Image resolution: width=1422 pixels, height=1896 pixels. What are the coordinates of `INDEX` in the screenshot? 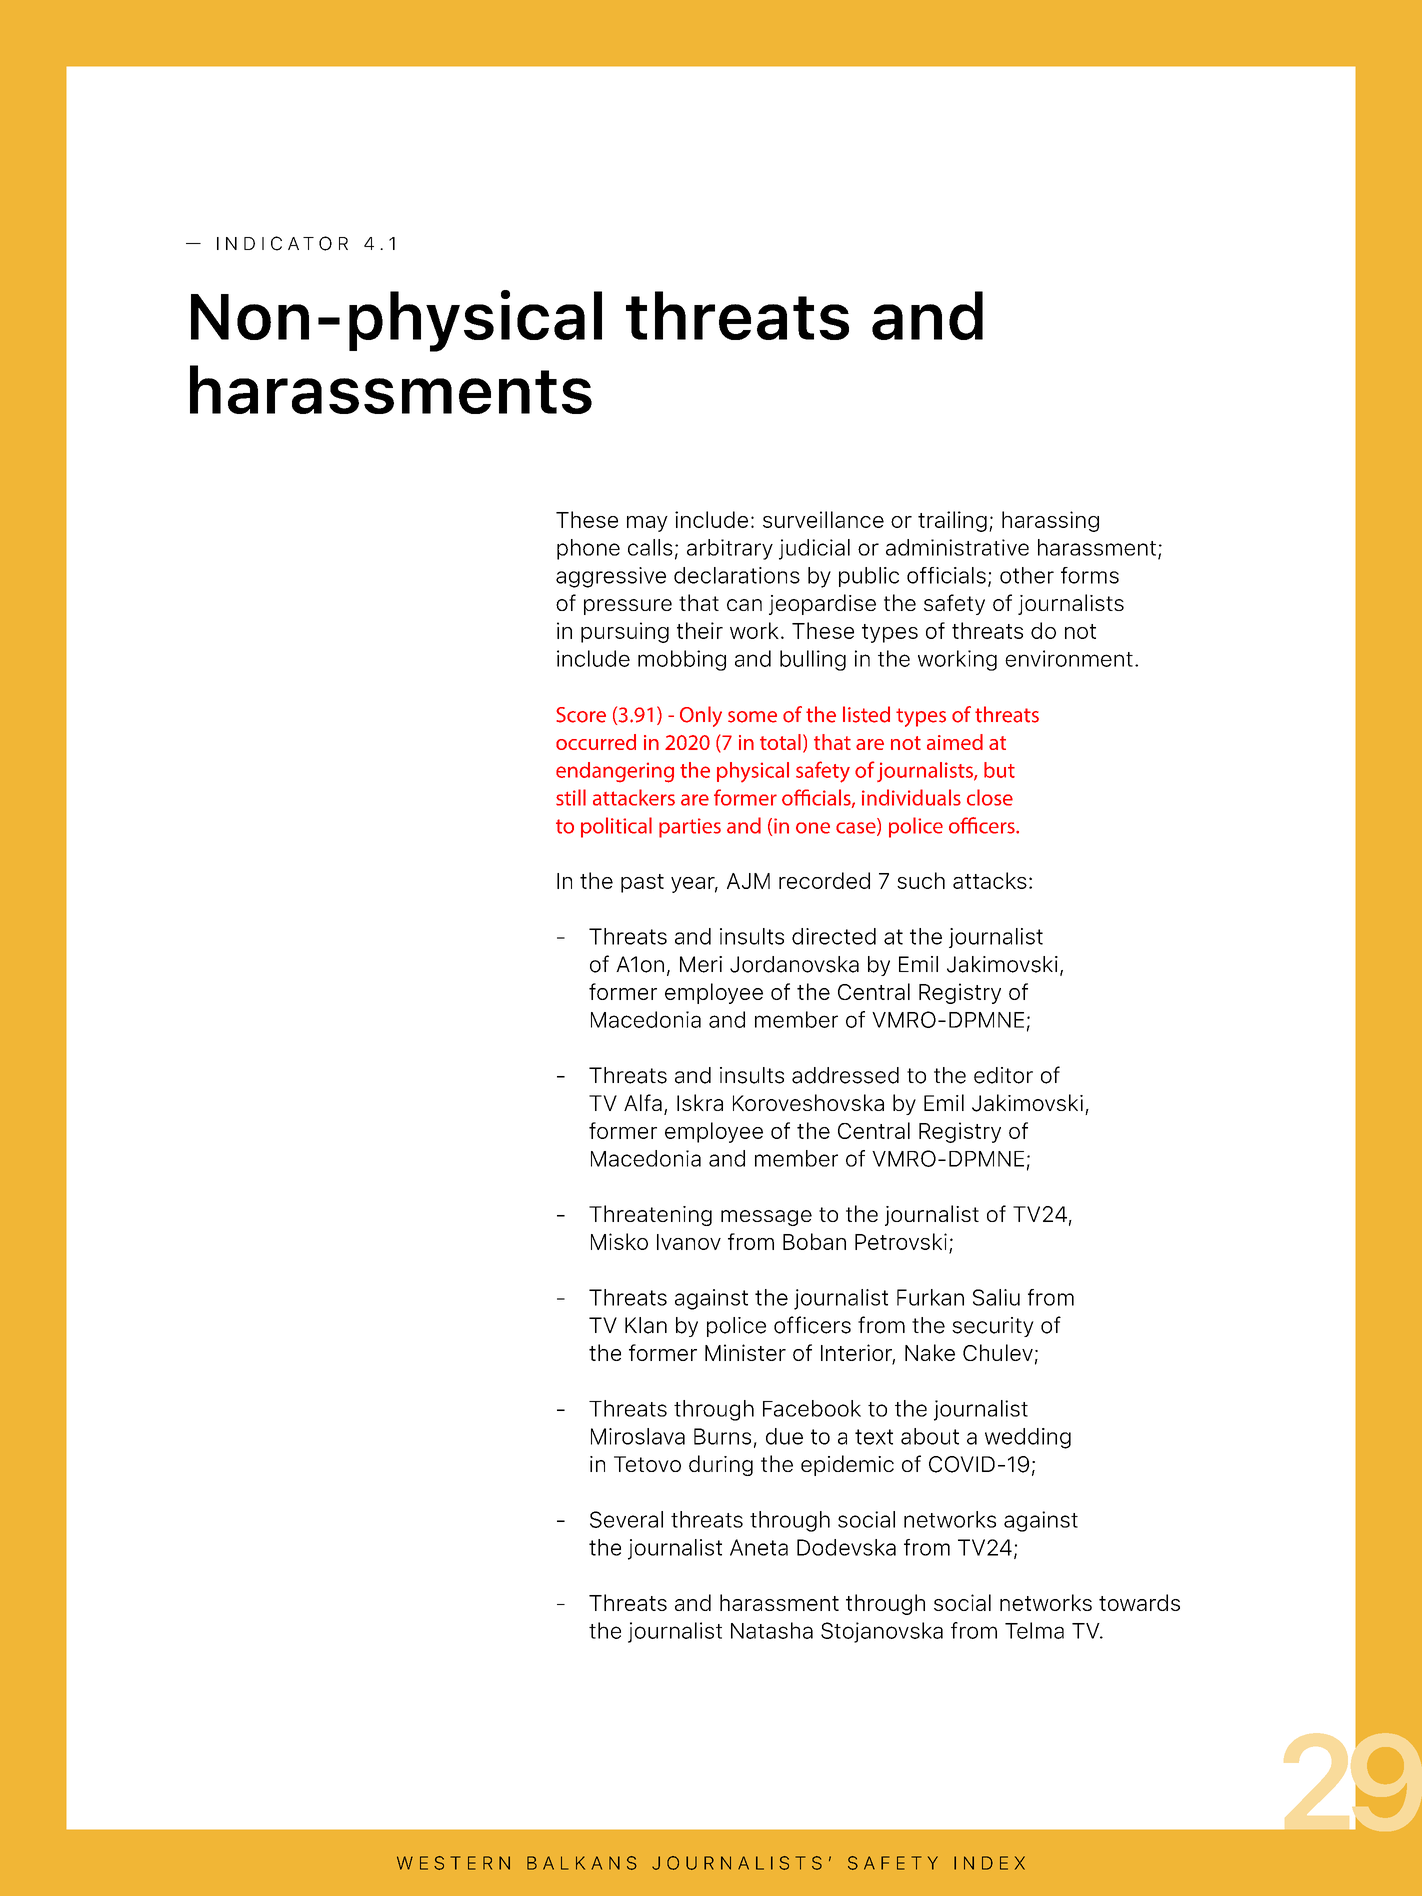 It's located at (989, 1863).
